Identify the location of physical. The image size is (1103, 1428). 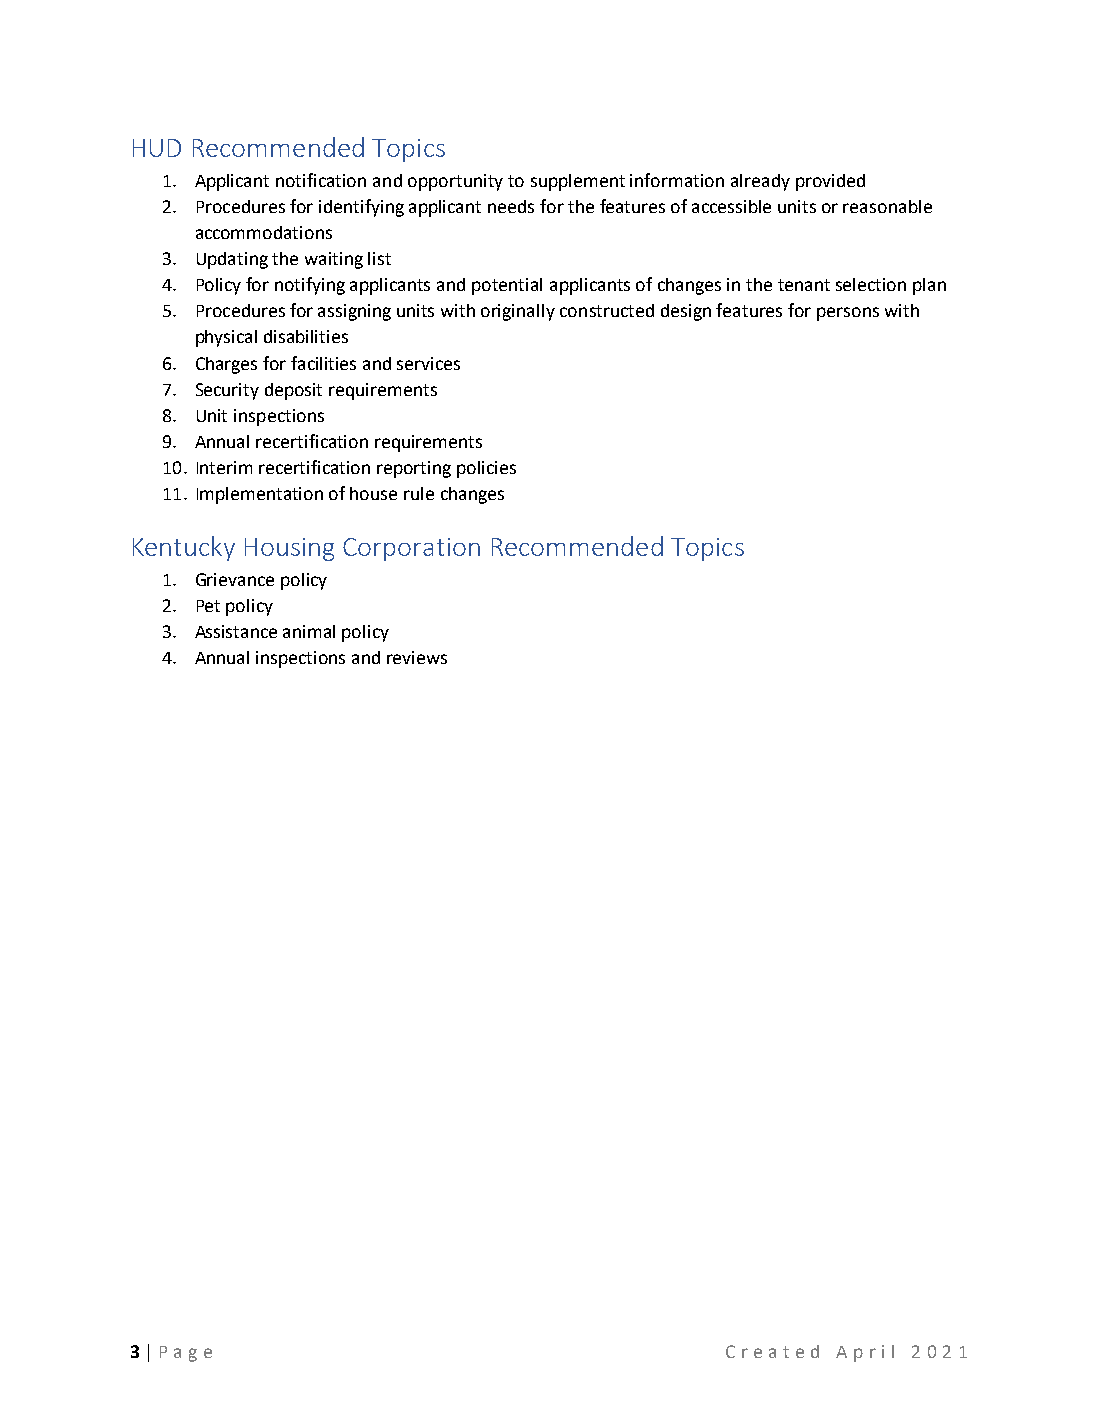
(226, 338).
